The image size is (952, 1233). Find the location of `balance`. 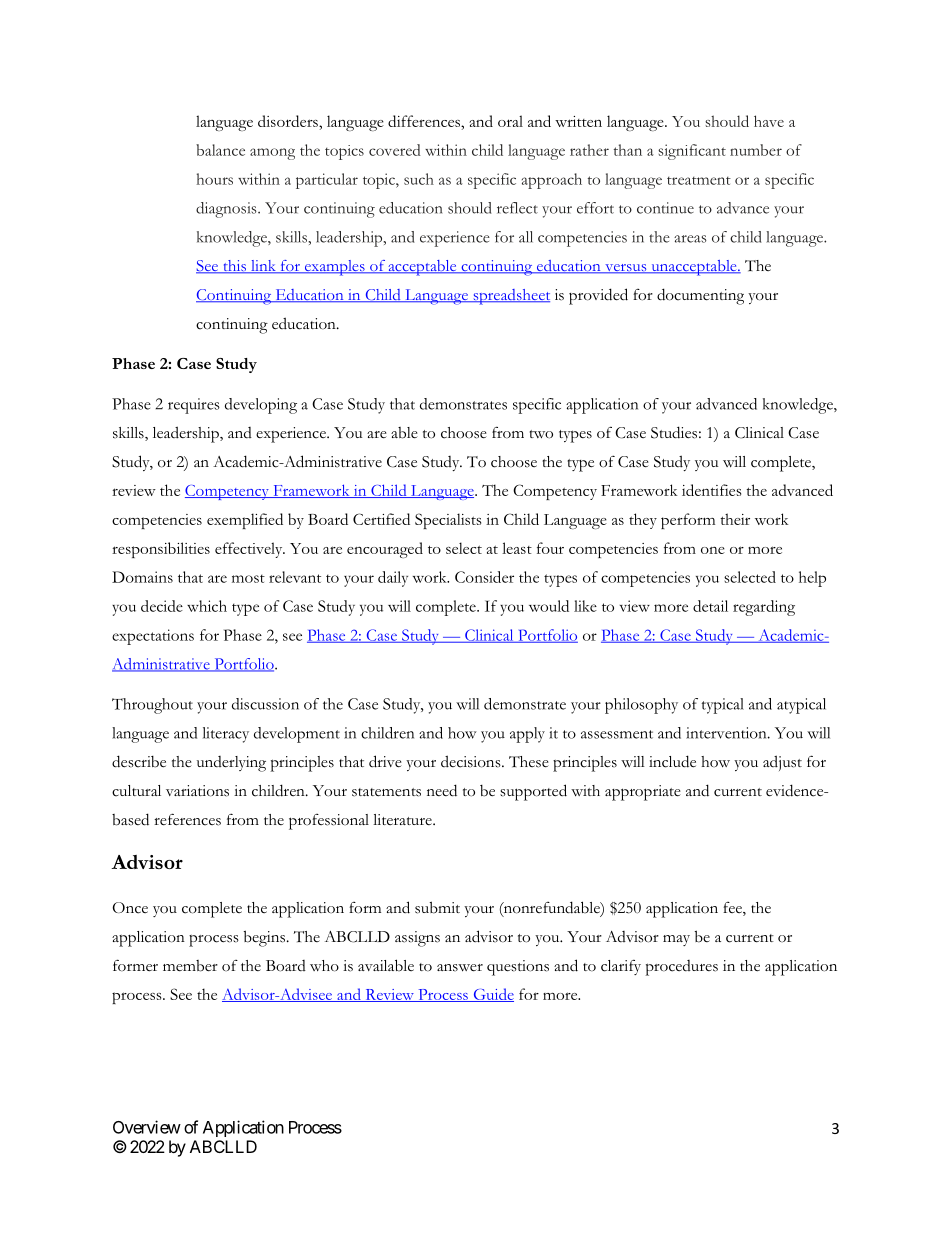

balance is located at coordinates (220, 150).
